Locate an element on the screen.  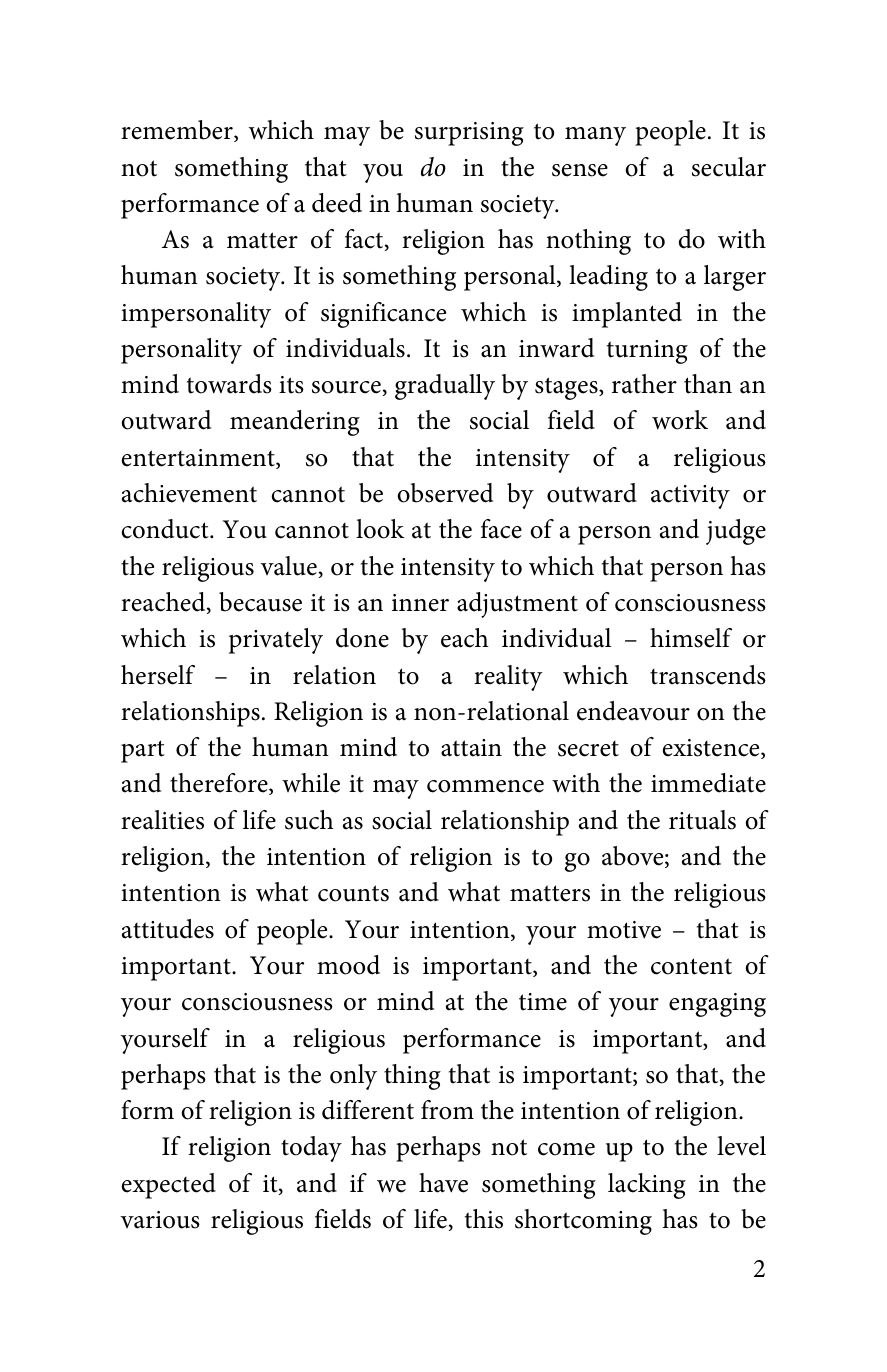
surprising is located at coordinates (469, 134).
